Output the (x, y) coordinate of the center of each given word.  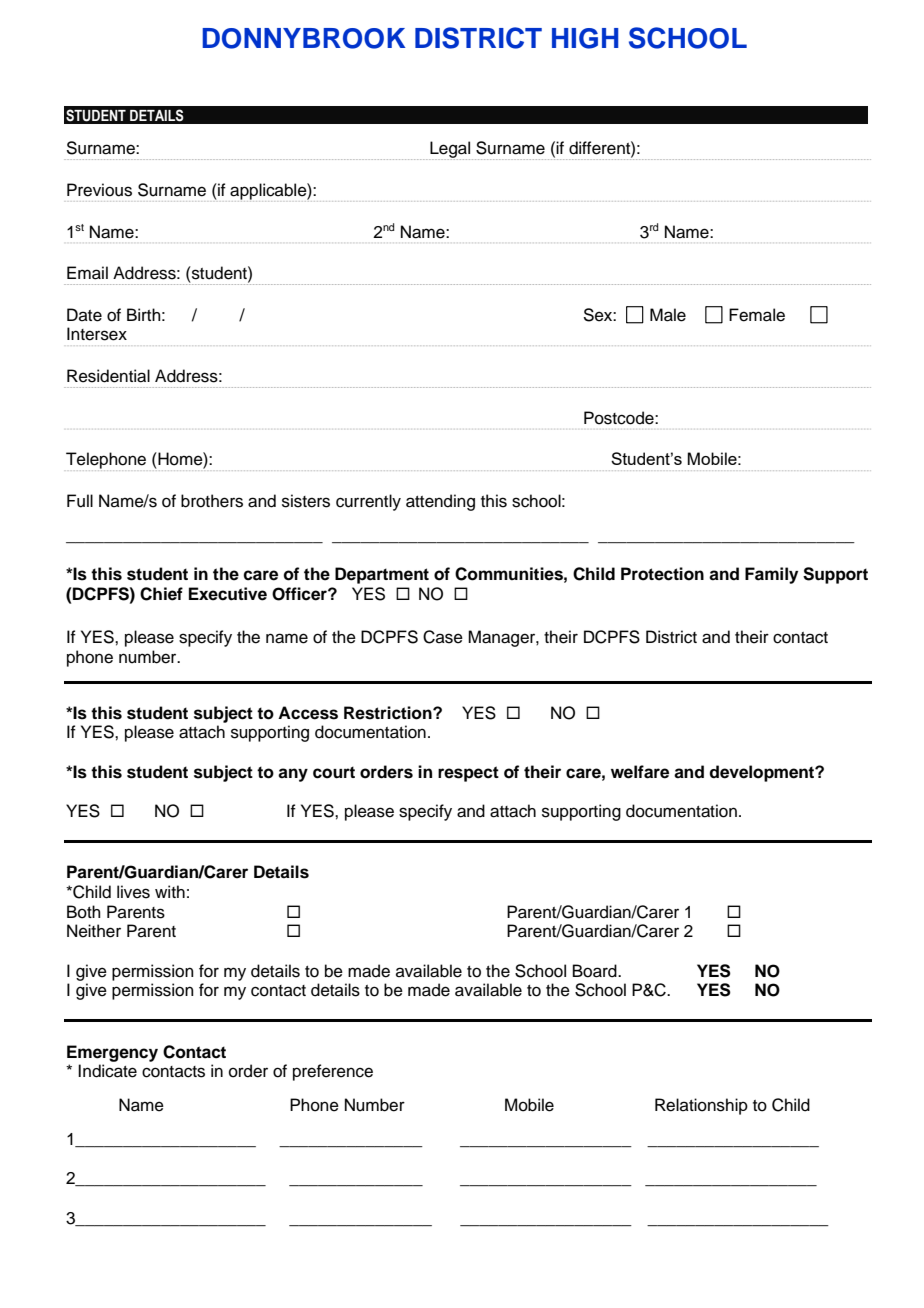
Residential (108, 376)
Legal (451, 150)
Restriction (389, 713)
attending (440, 502)
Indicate (107, 1071)
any (293, 775)
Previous (99, 190)
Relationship (701, 1106)
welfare (640, 772)
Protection (662, 574)
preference (333, 1072)
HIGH (585, 38)
